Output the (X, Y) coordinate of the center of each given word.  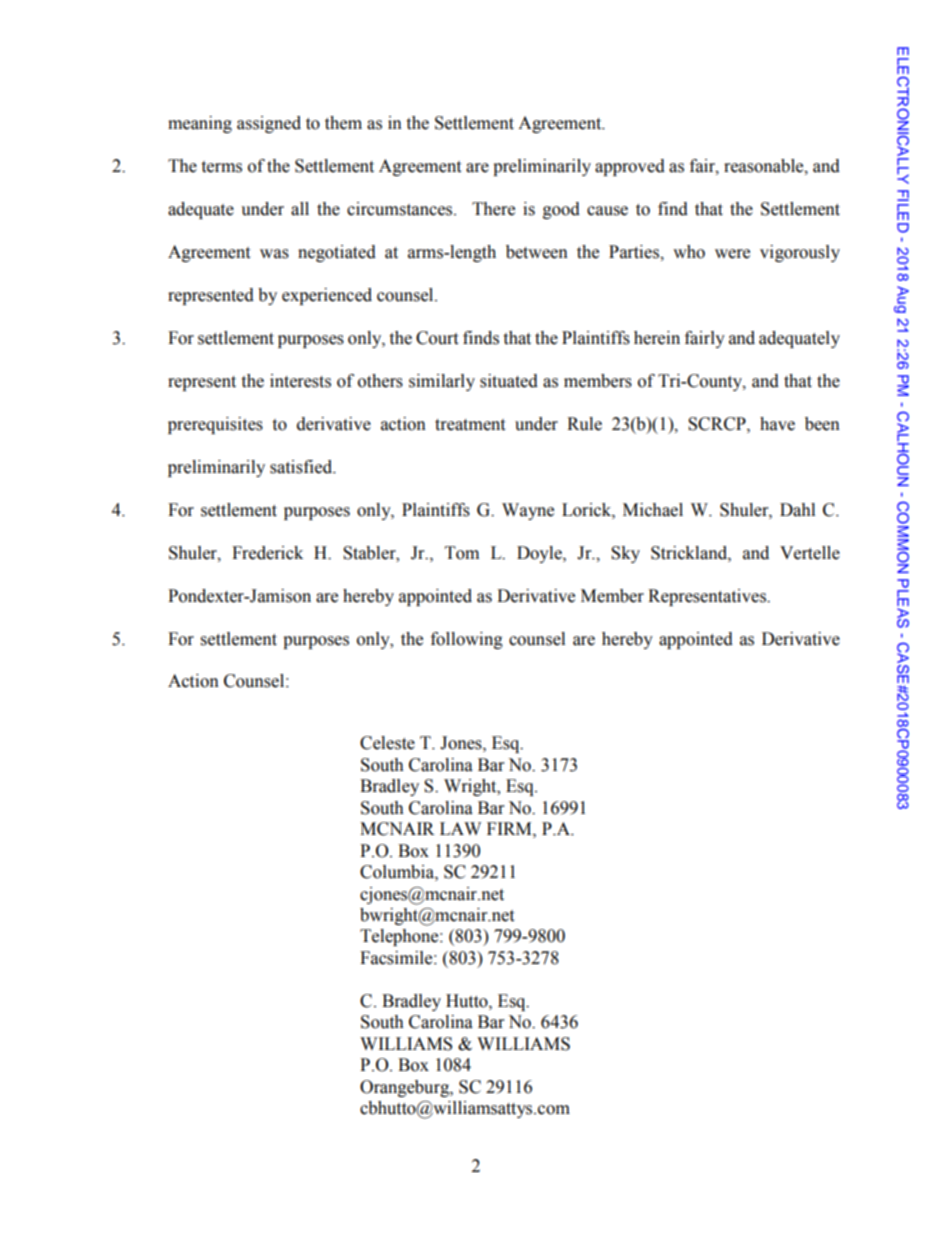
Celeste (387, 743)
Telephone (400, 937)
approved (630, 167)
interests (300, 381)
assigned (269, 124)
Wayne (528, 511)
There (493, 209)
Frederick (267, 553)
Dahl (797, 510)
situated (509, 381)
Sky (625, 554)
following (467, 640)
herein (657, 338)
